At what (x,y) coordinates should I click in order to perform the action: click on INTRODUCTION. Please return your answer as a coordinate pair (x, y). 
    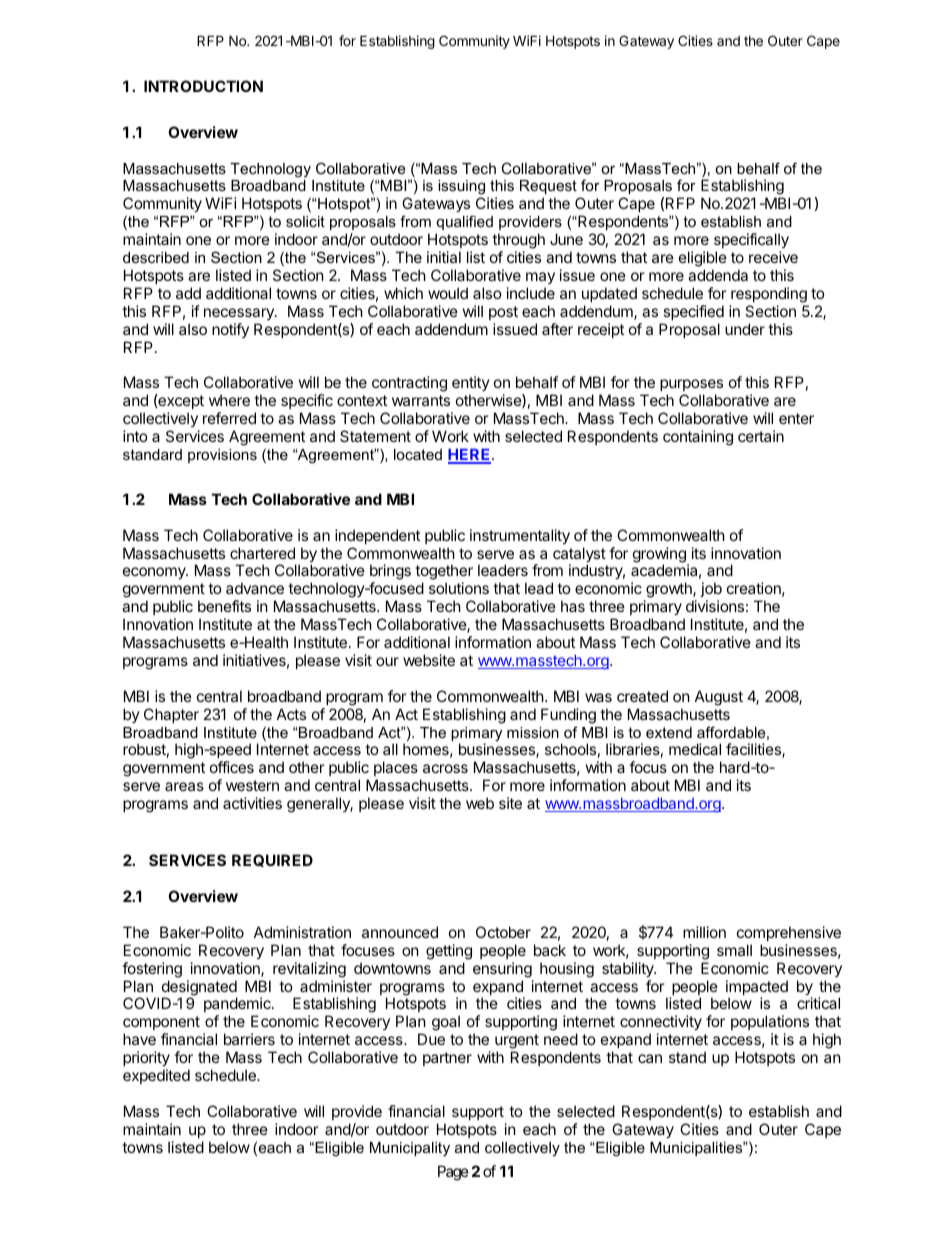
    Looking at the image, I should click on (203, 86).
